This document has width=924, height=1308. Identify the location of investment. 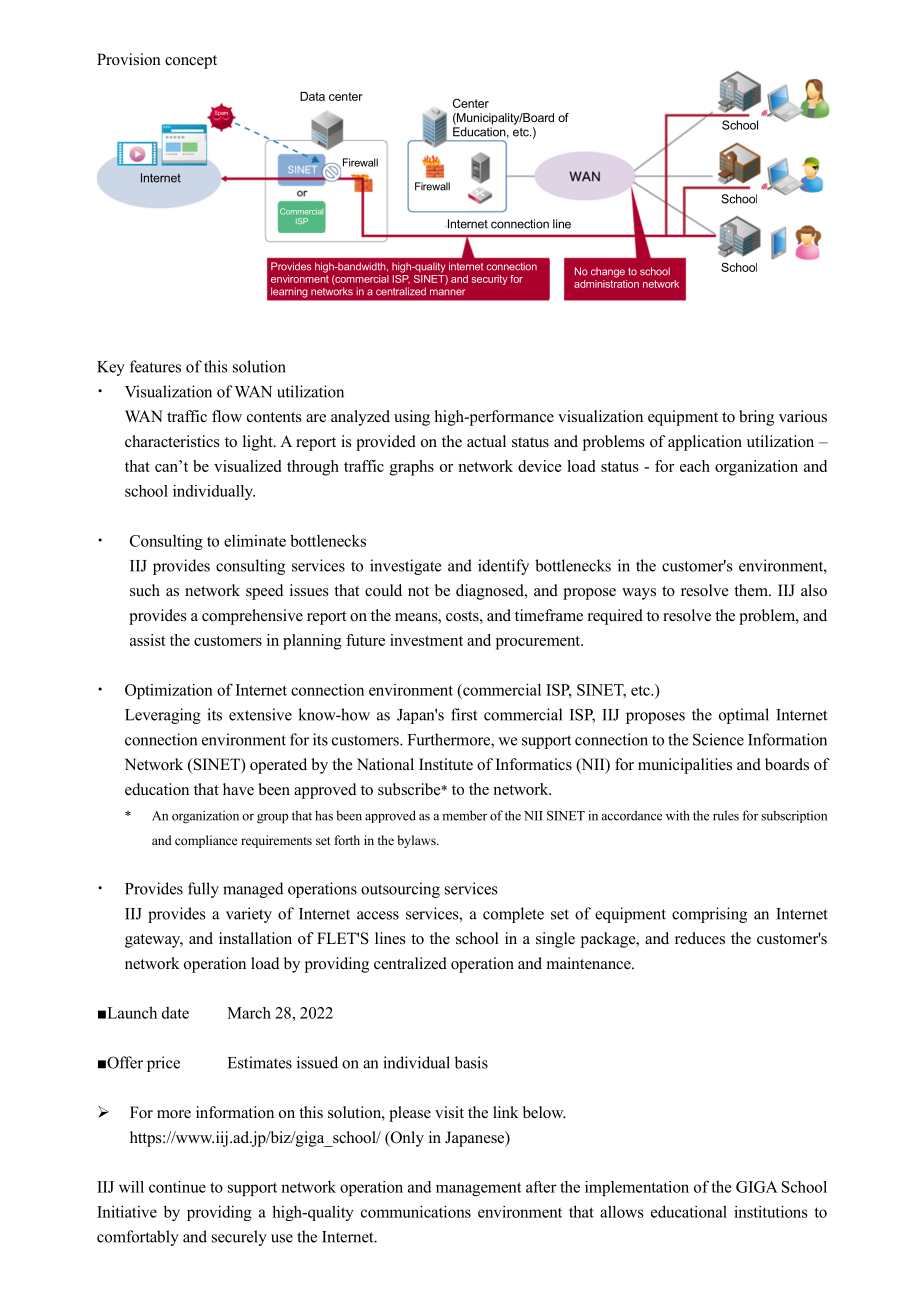
(426, 640).
